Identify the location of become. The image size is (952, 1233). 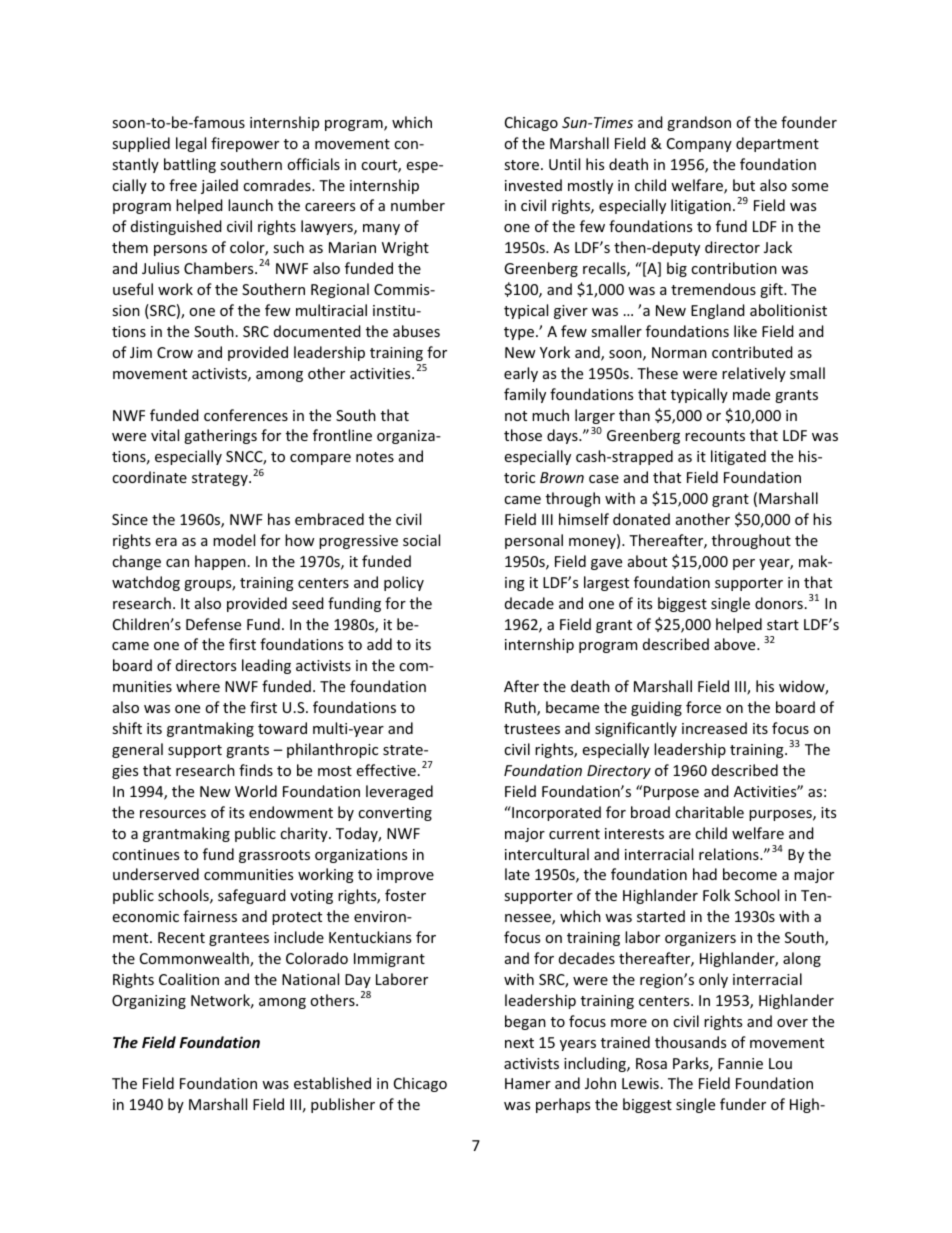
(750, 874).
